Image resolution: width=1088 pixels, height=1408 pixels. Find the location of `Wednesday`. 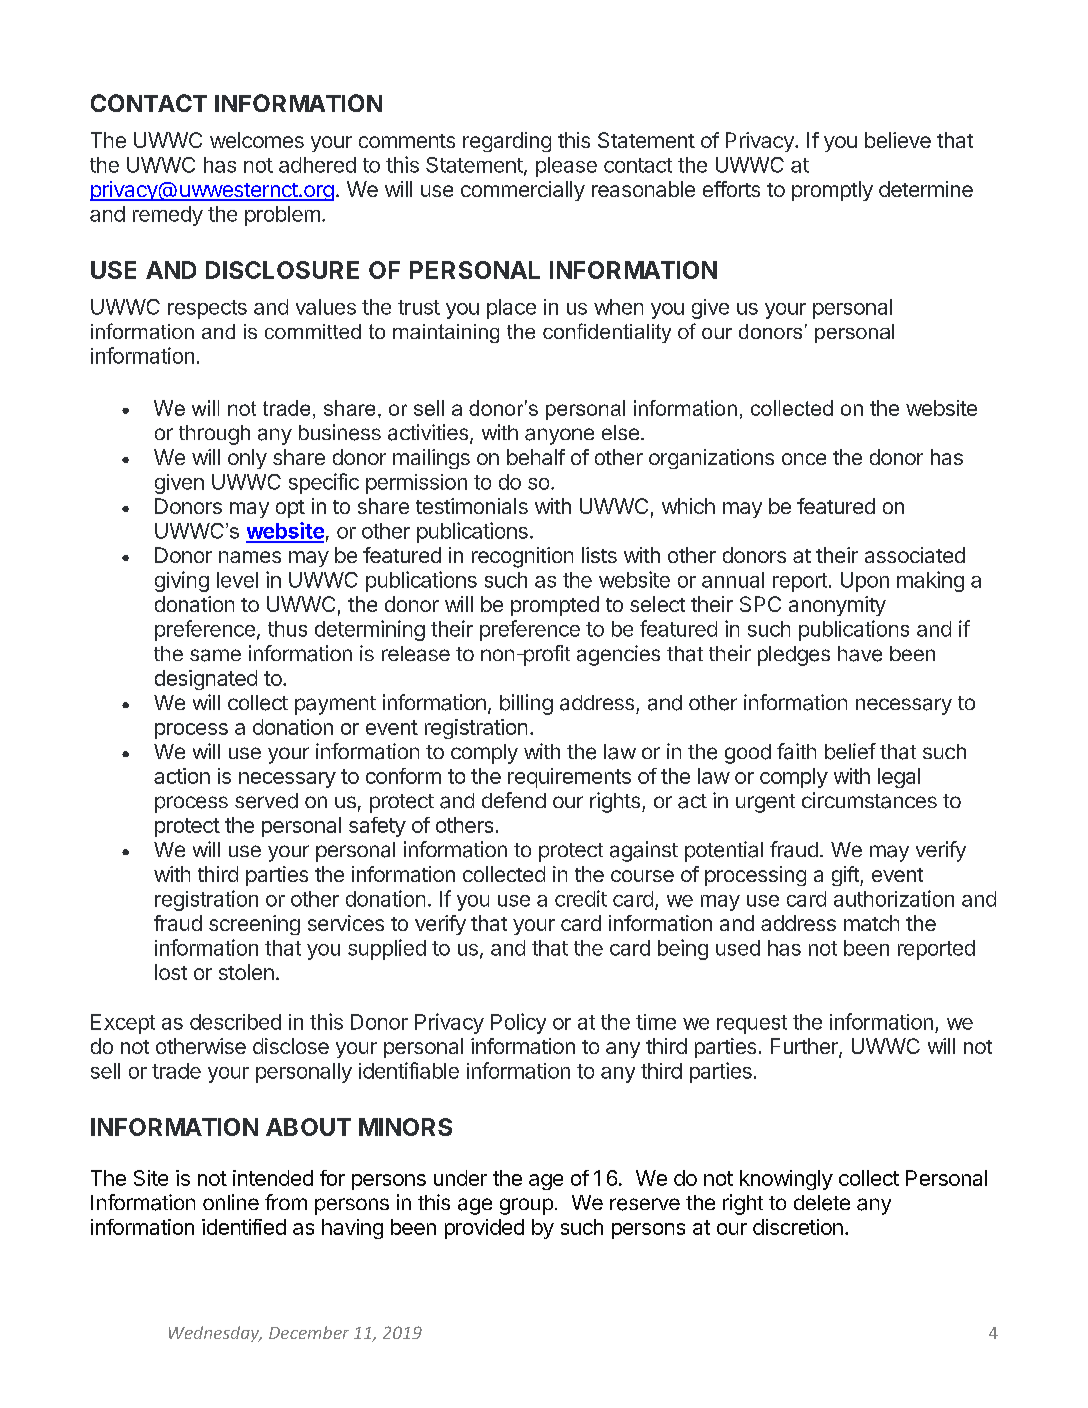

Wednesday is located at coordinates (215, 1334).
